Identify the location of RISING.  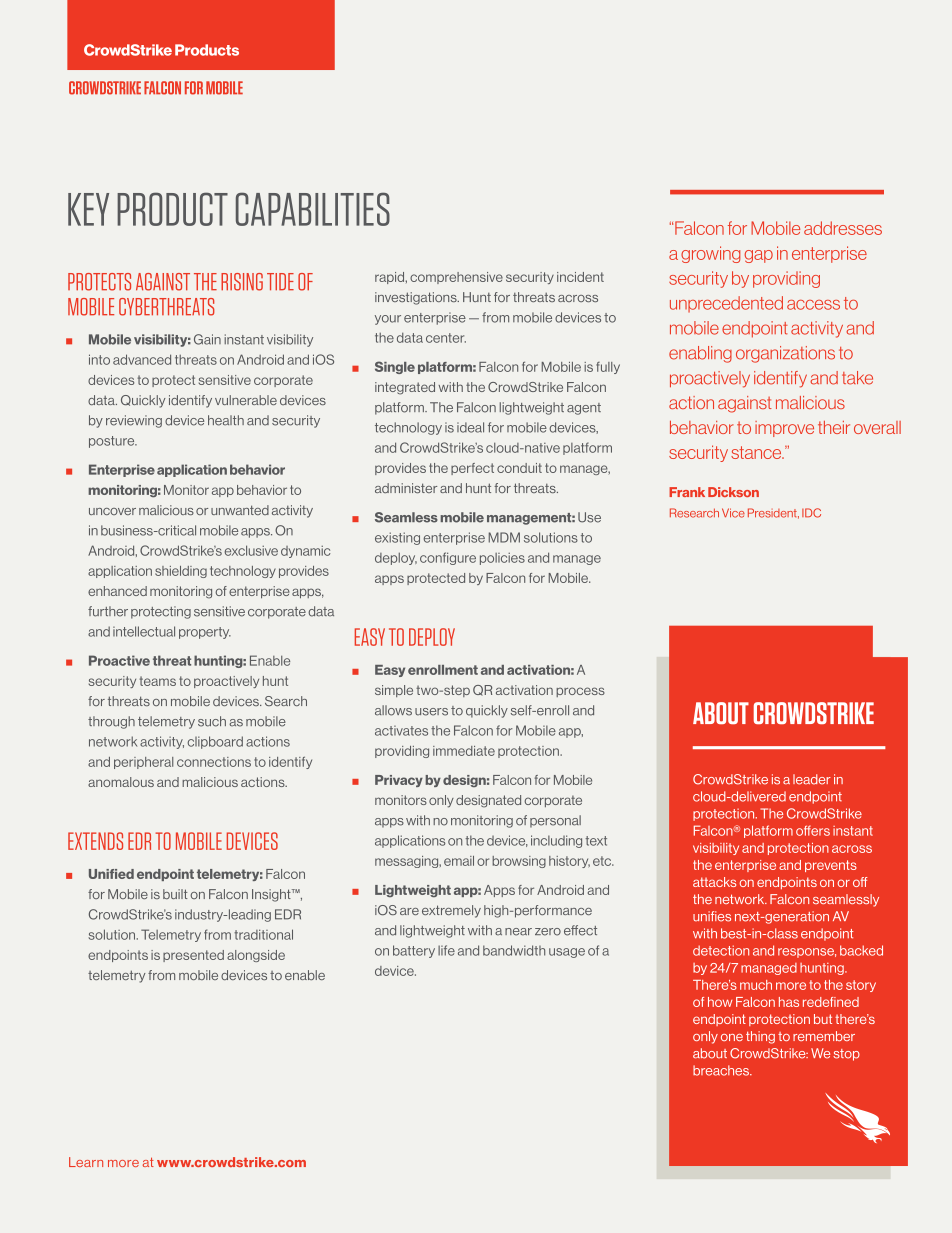
(242, 282).
